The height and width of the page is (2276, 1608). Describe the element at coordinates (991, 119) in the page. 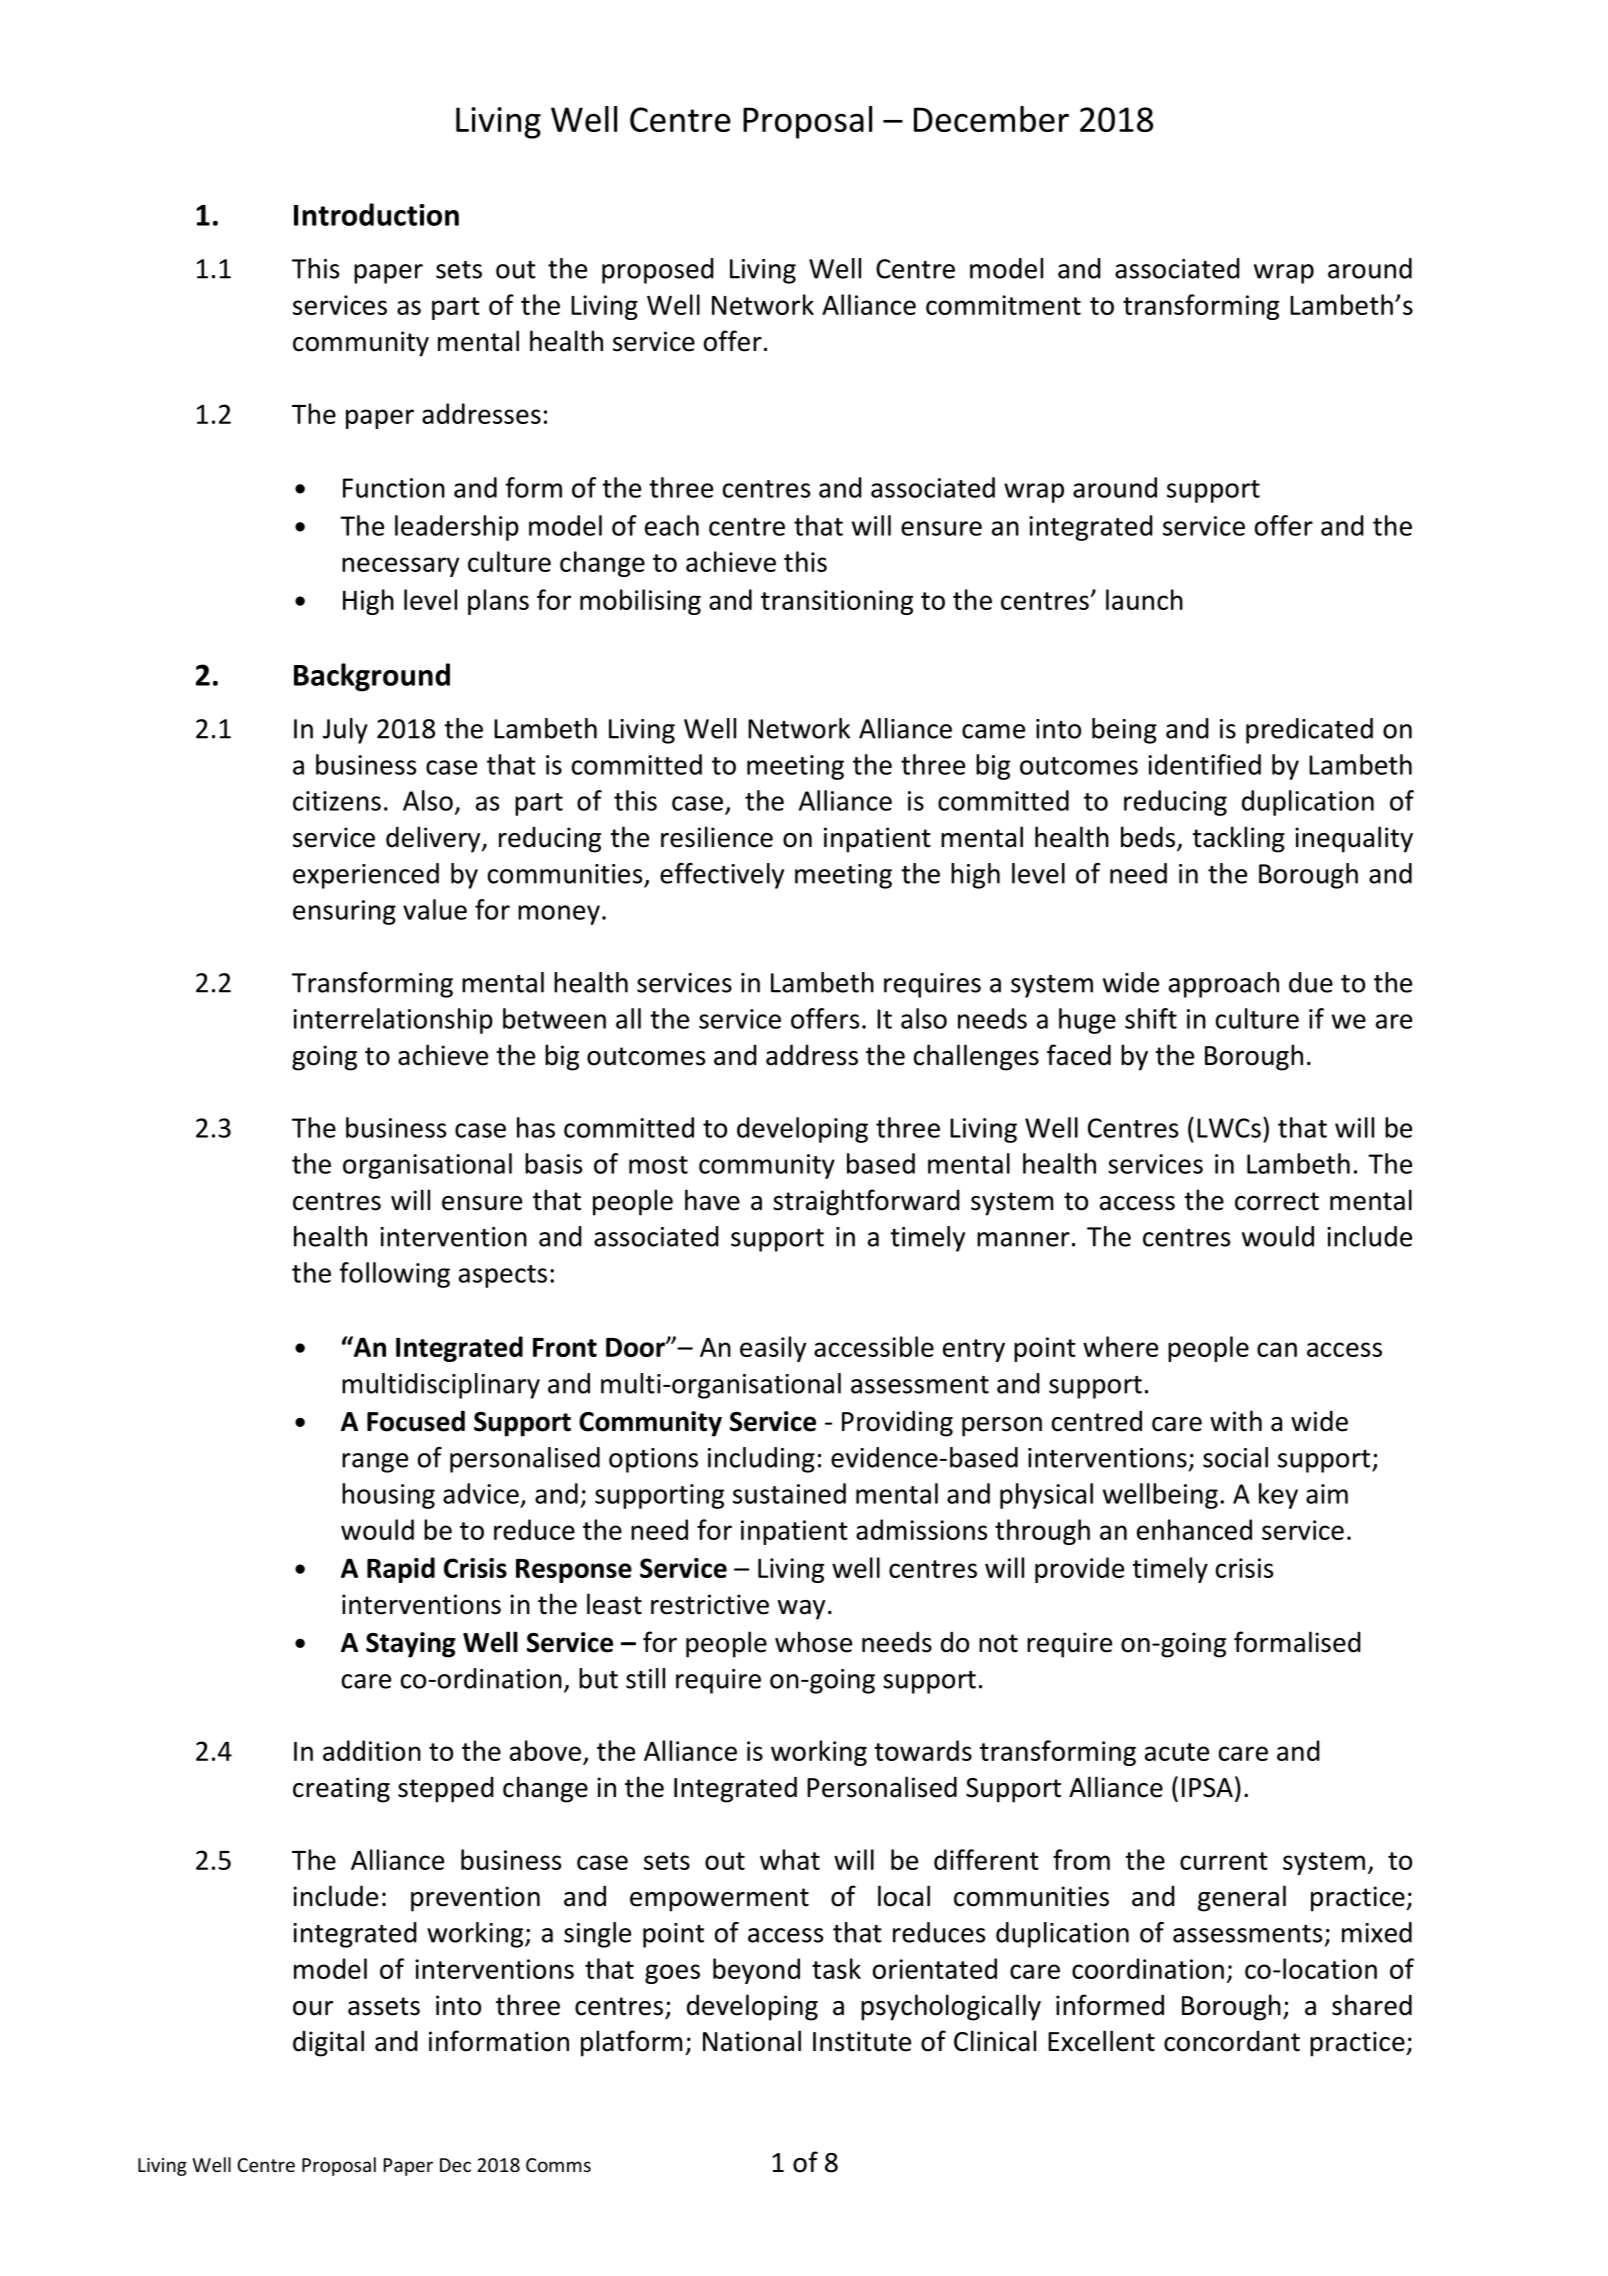

I see `December` at that location.
